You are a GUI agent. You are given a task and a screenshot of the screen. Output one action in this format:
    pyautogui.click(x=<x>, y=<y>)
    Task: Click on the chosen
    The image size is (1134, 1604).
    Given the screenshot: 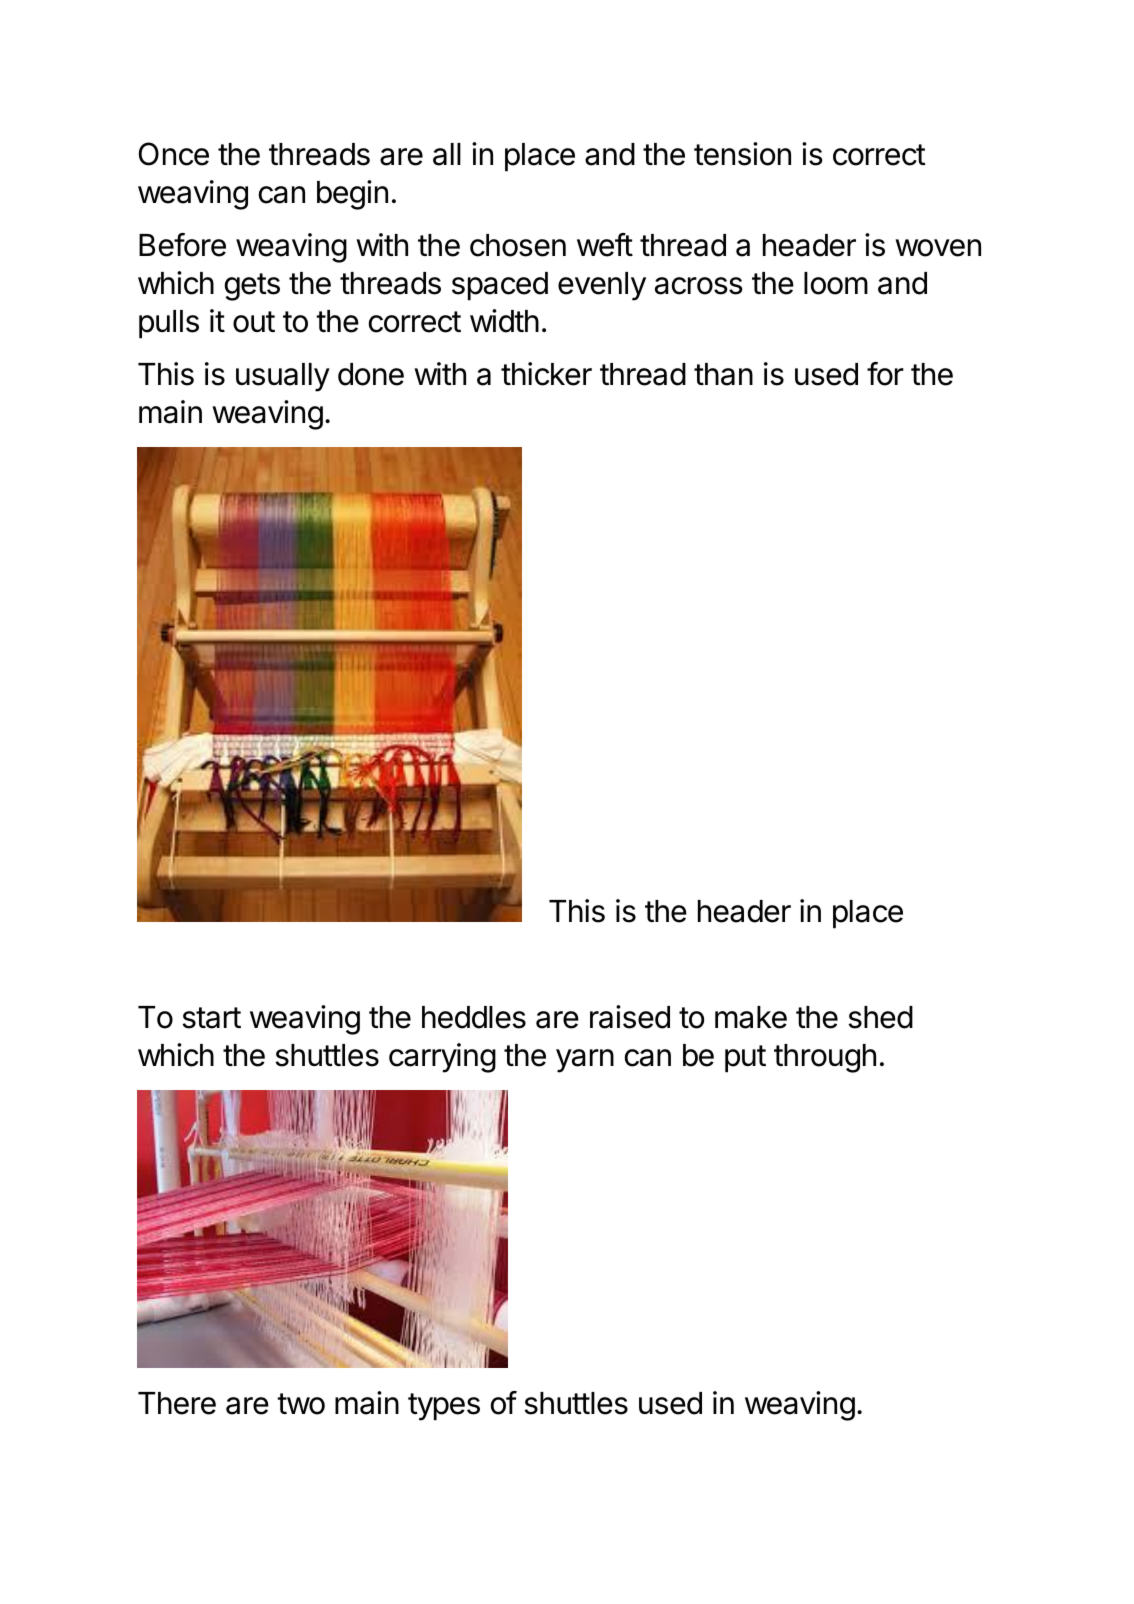 What is the action you would take?
    pyautogui.click(x=518, y=245)
